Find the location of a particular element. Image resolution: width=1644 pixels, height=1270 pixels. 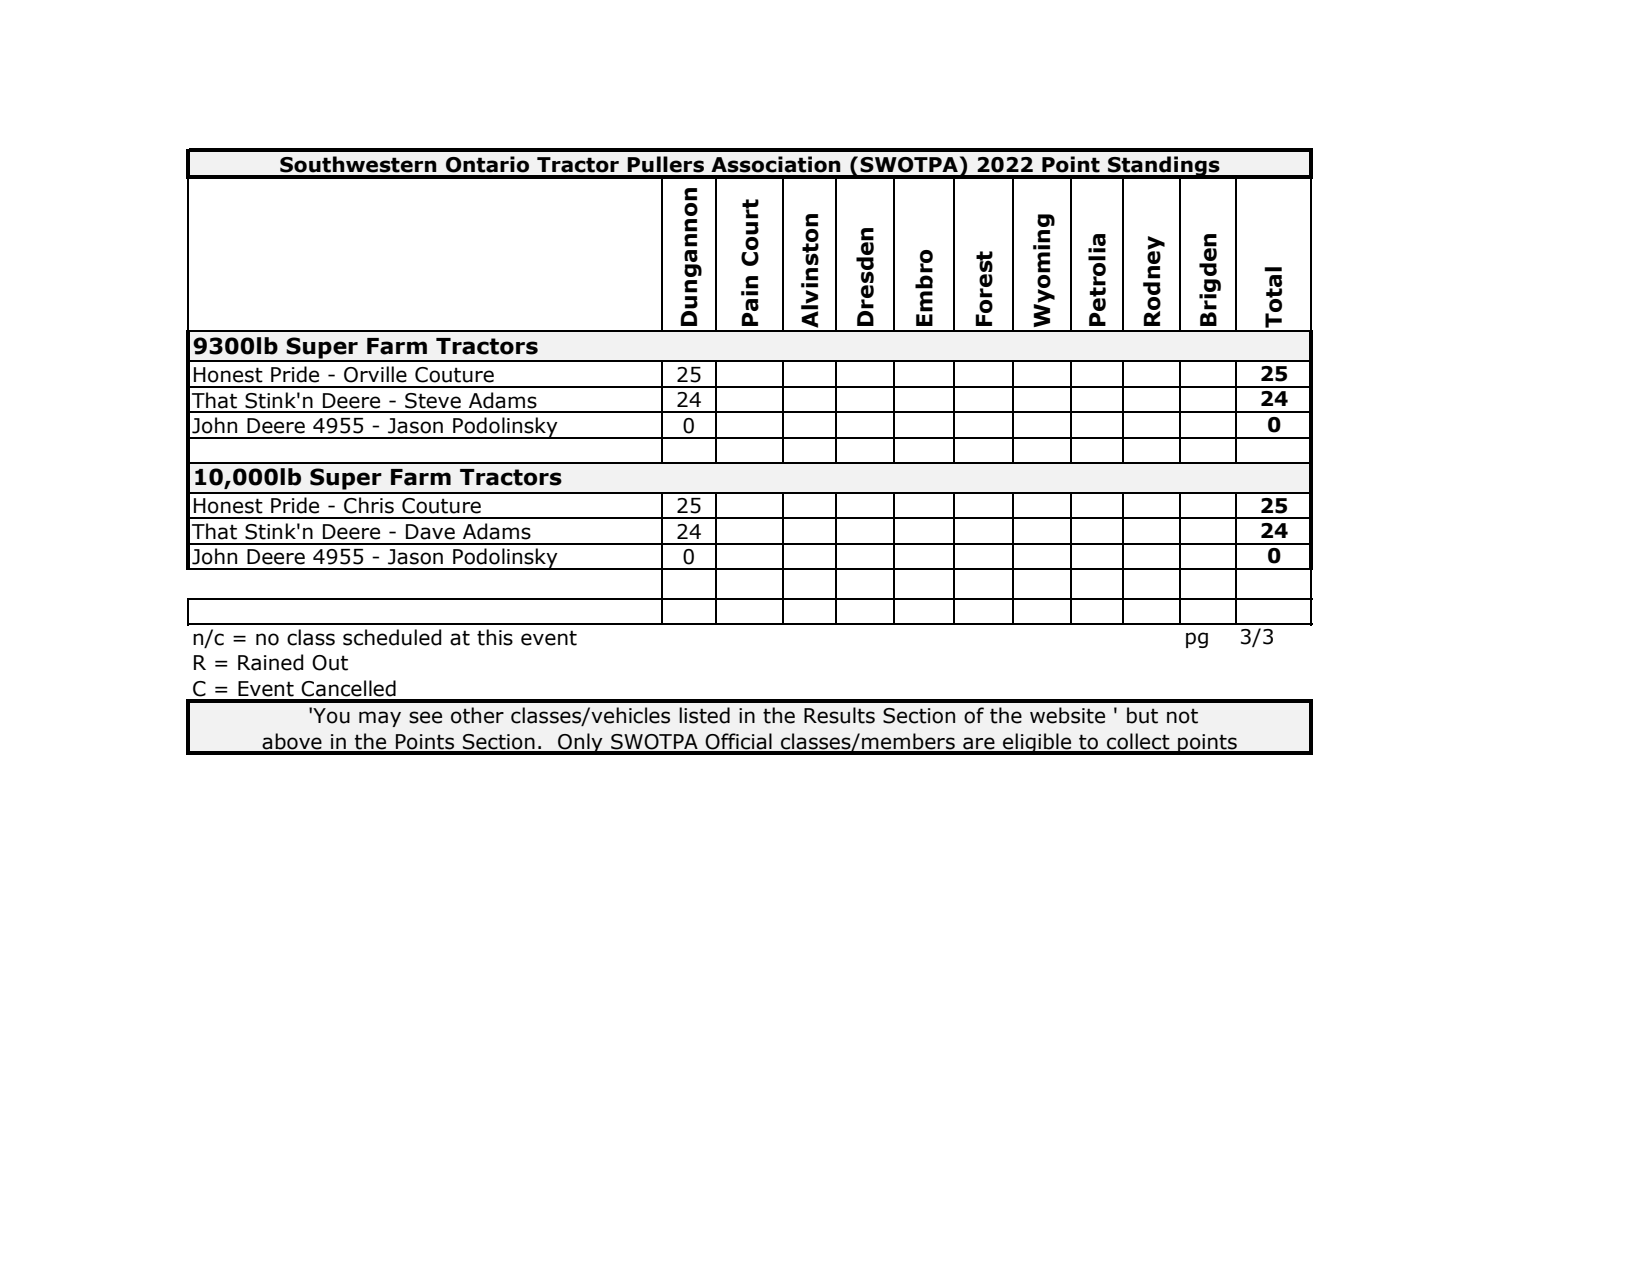

Steve is located at coordinates (433, 401).
